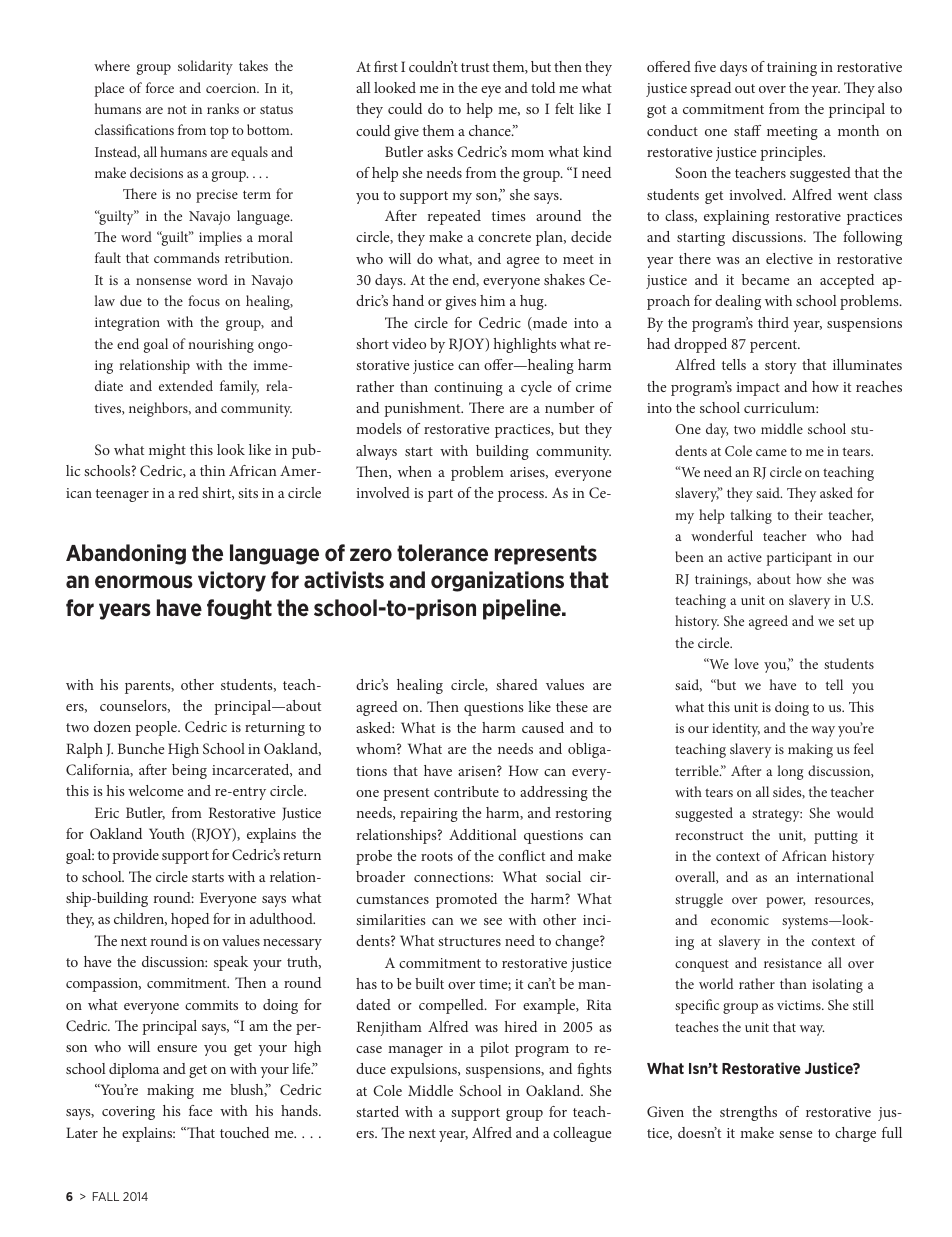 The image size is (952, 1237). What do you see at coordinates (177, 109) in the screenshot?
I see `not` at bounding box center [177, 109].
